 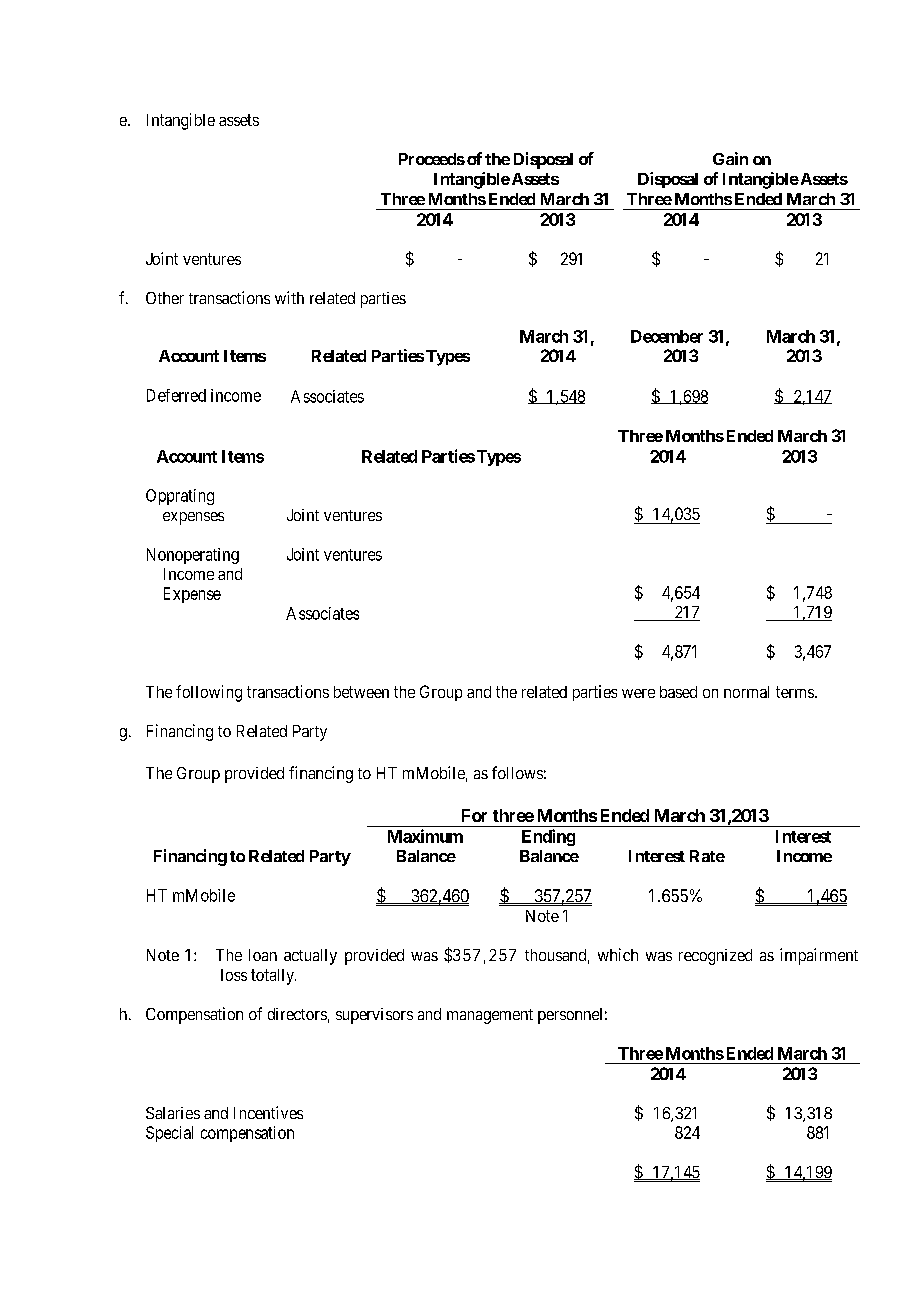 What do you see at coordinates (209, 693) in the screenshot?
I see `following` at bounding box center [209, 693].
